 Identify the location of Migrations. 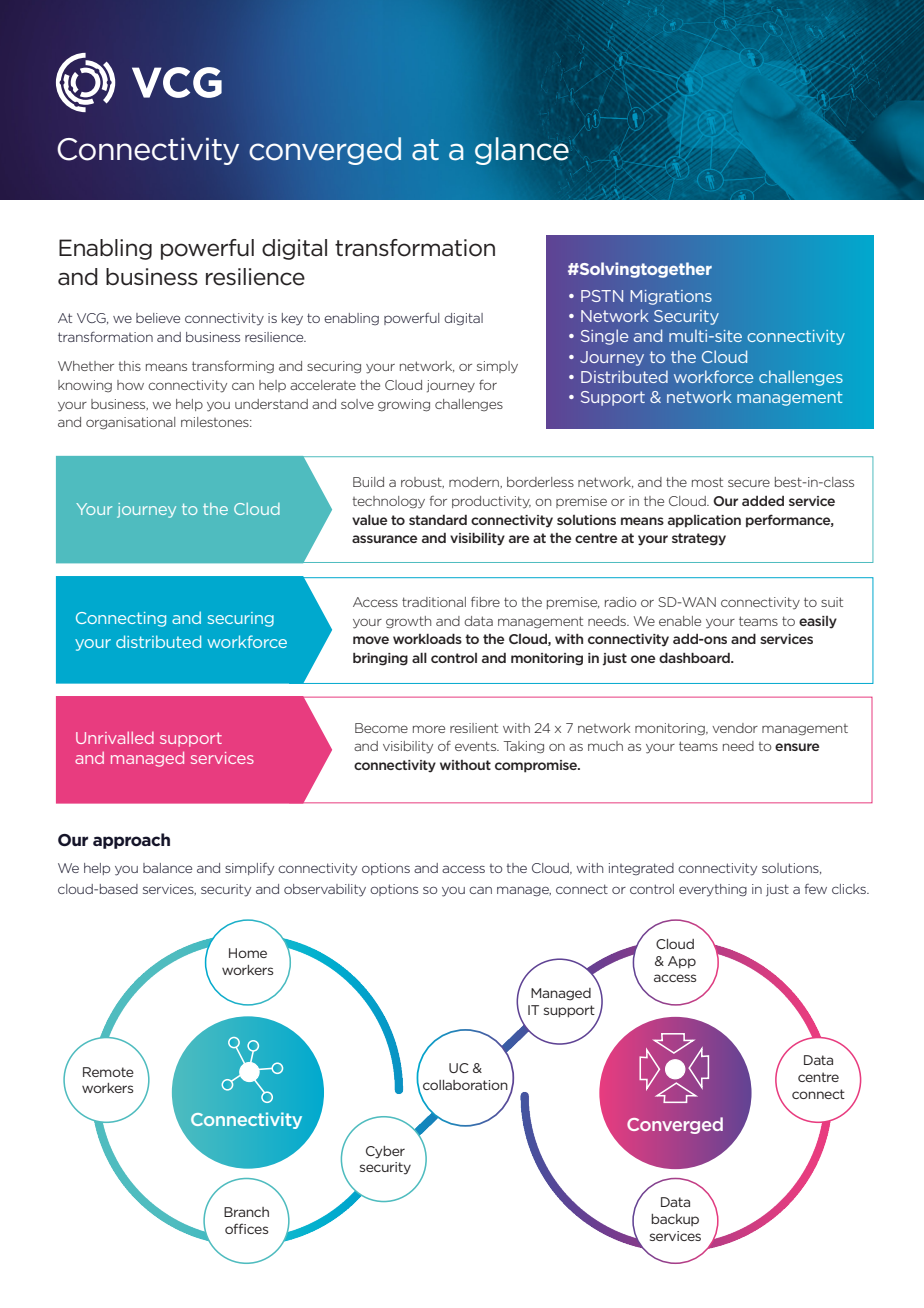
(671, 297).
